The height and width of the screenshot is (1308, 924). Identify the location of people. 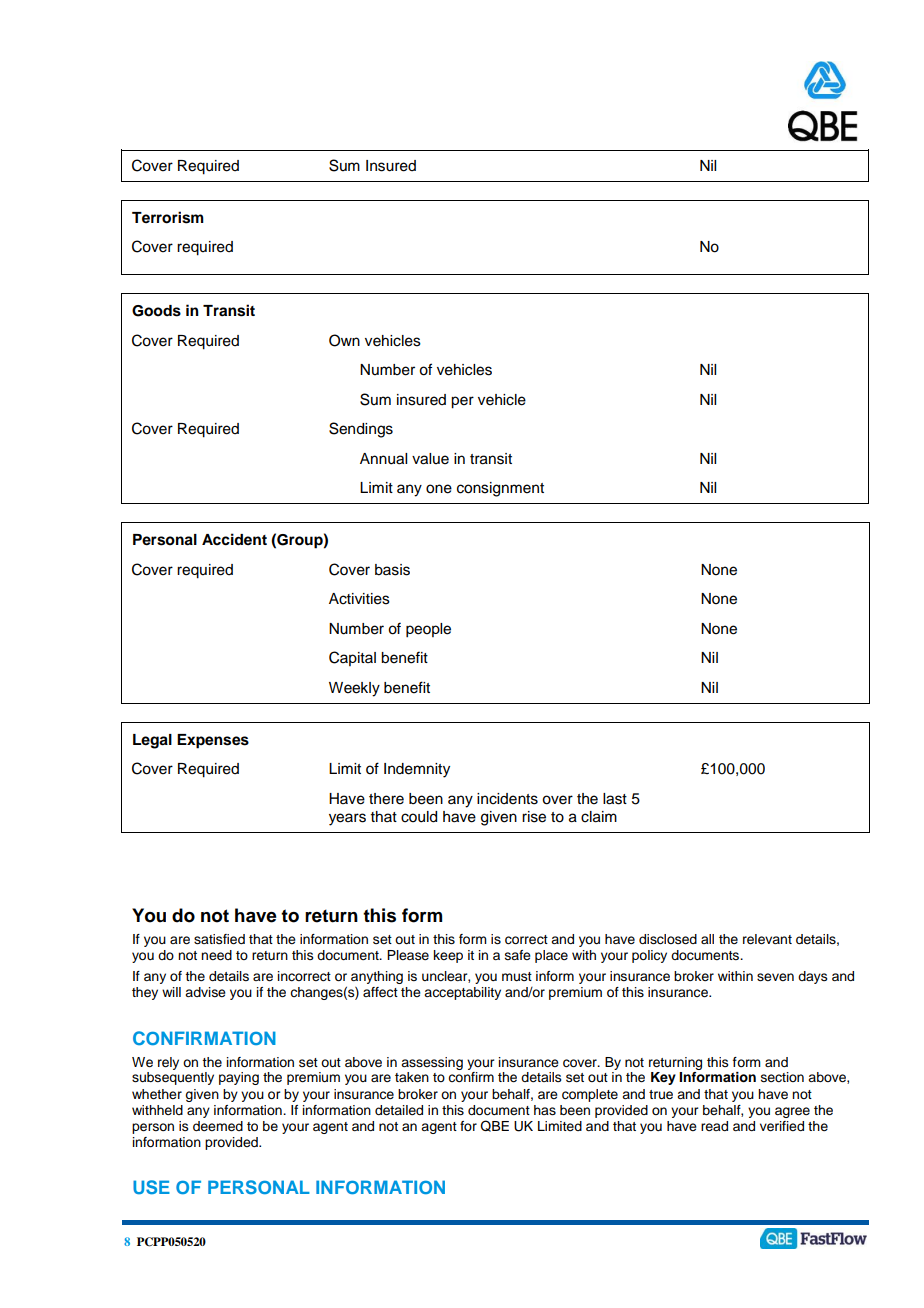
(428, 630).
